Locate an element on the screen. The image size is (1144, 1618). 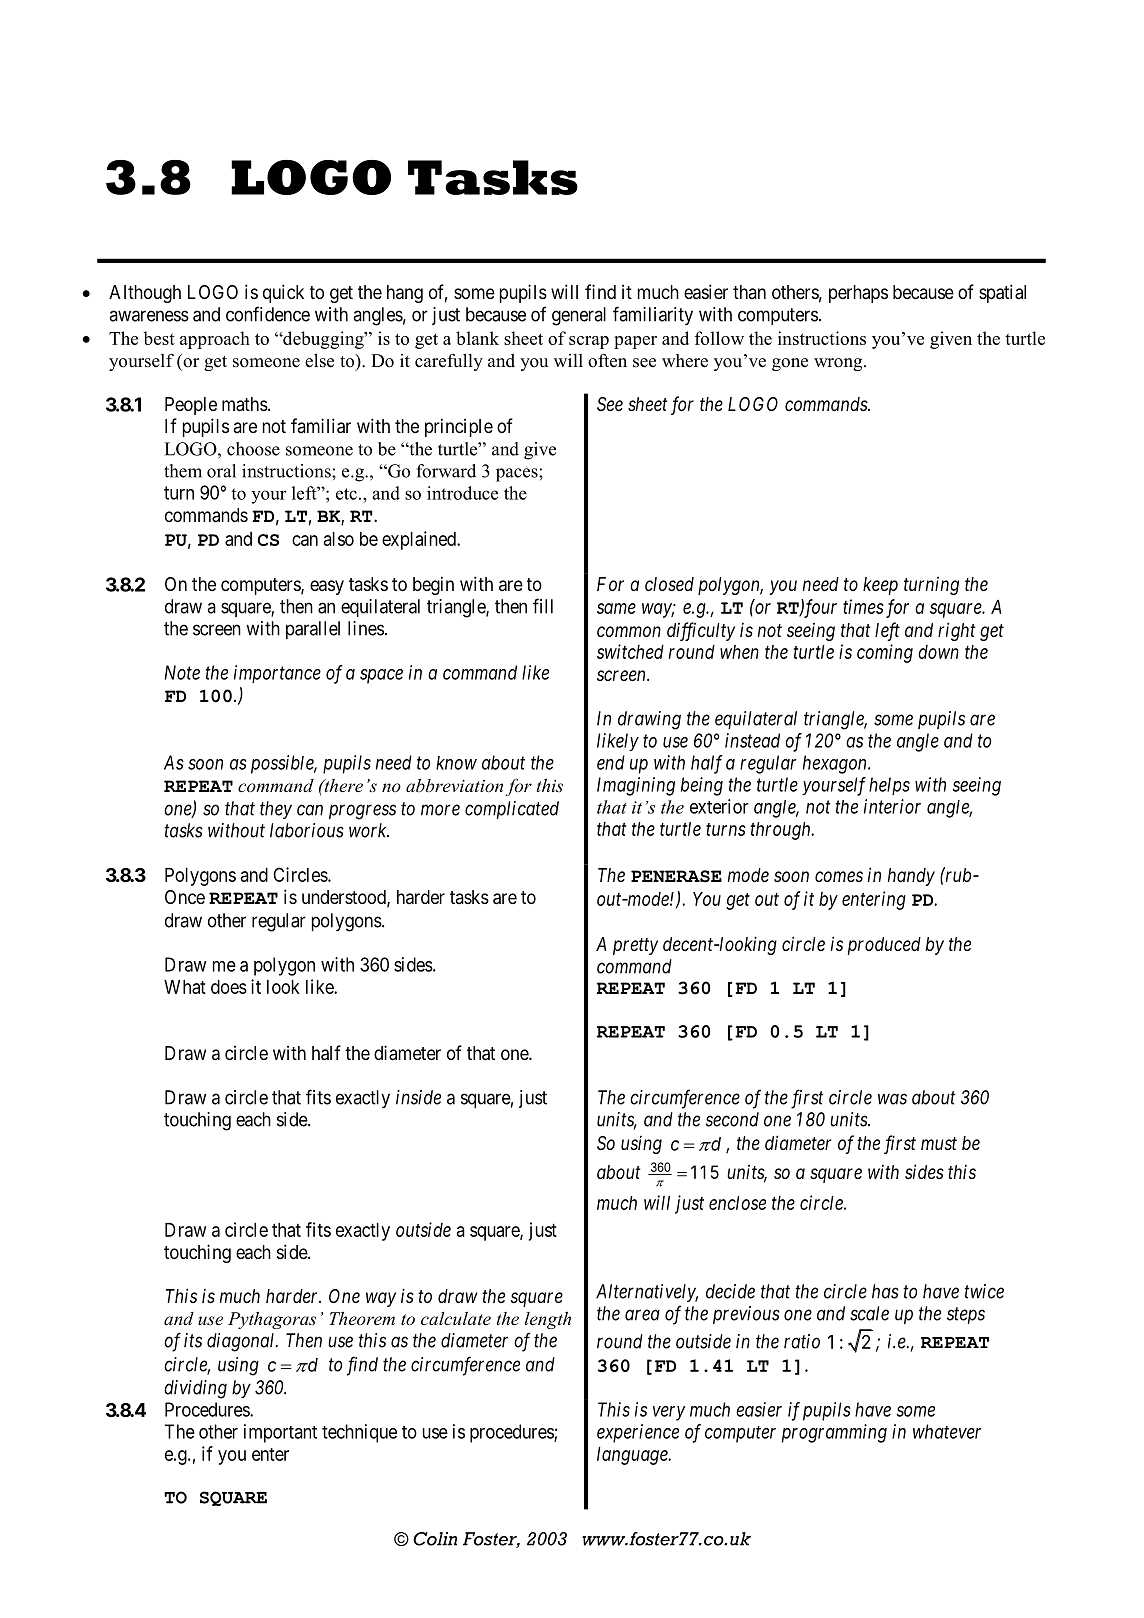
important is located at coordinates (280, 1433).
